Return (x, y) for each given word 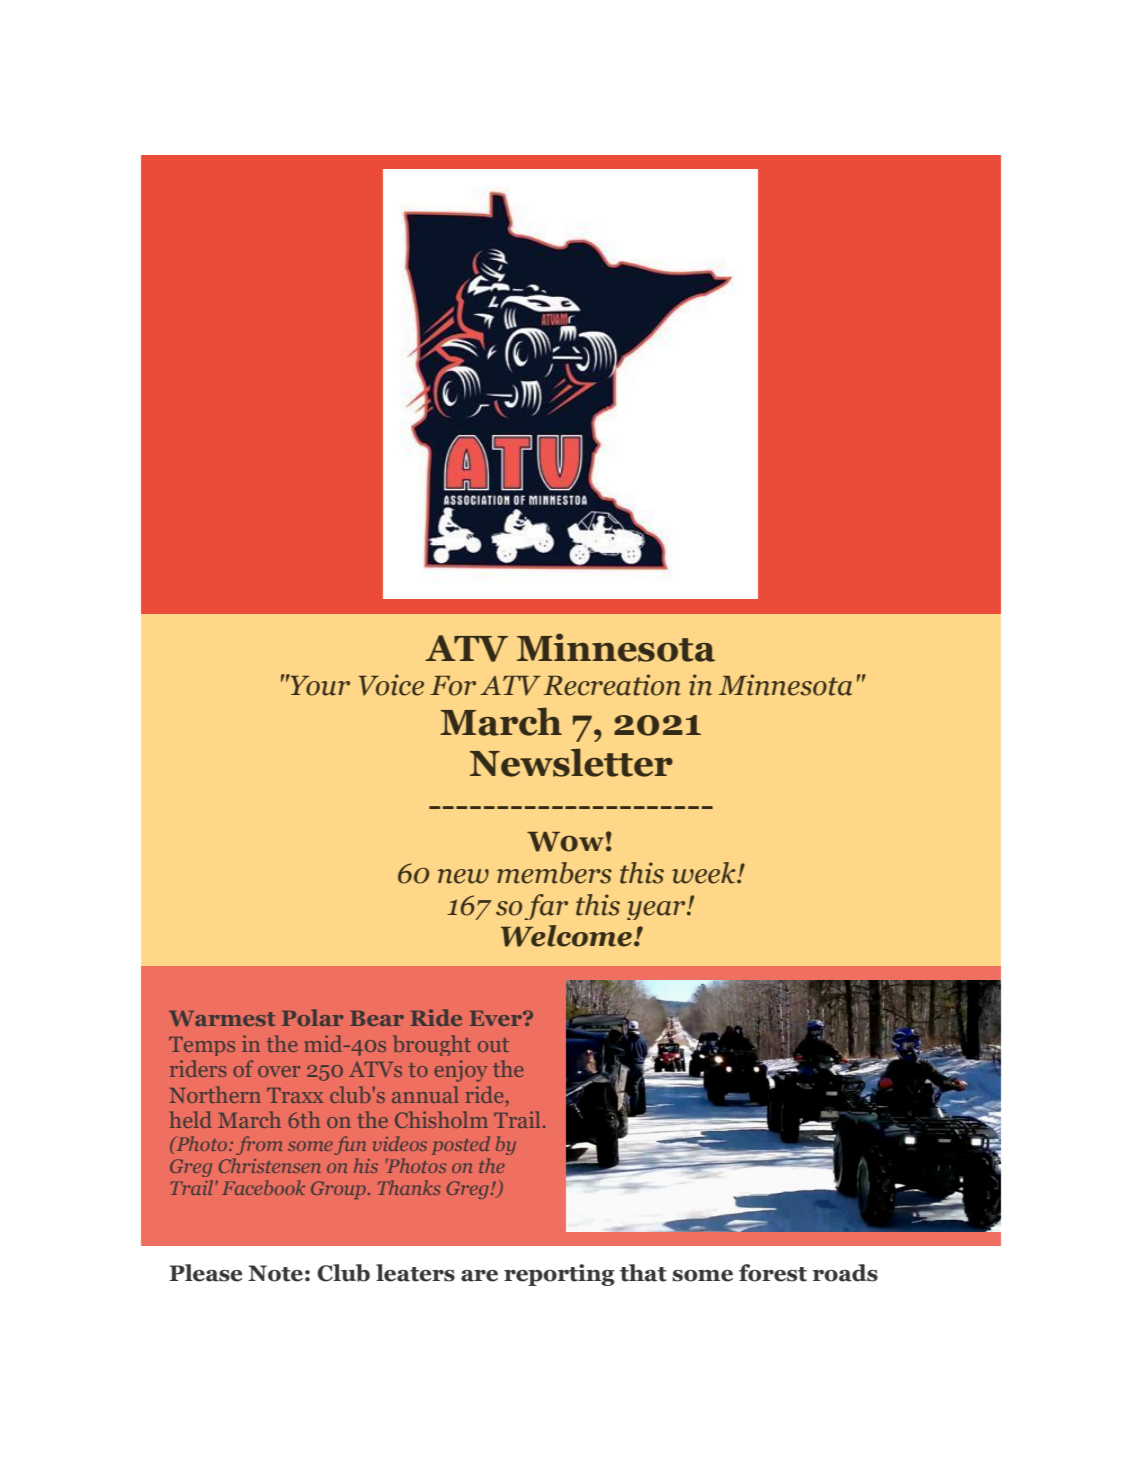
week (705, 873)
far (546, 907)
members (554, 873)
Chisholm (441, 1119)
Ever (496, 1018)
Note (275, 1273)
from (259, 1145)
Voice (391, 685)
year (657, 910)
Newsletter (571, 762)
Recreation (612, 685)
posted (461, 1145)
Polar (313, 1017)
